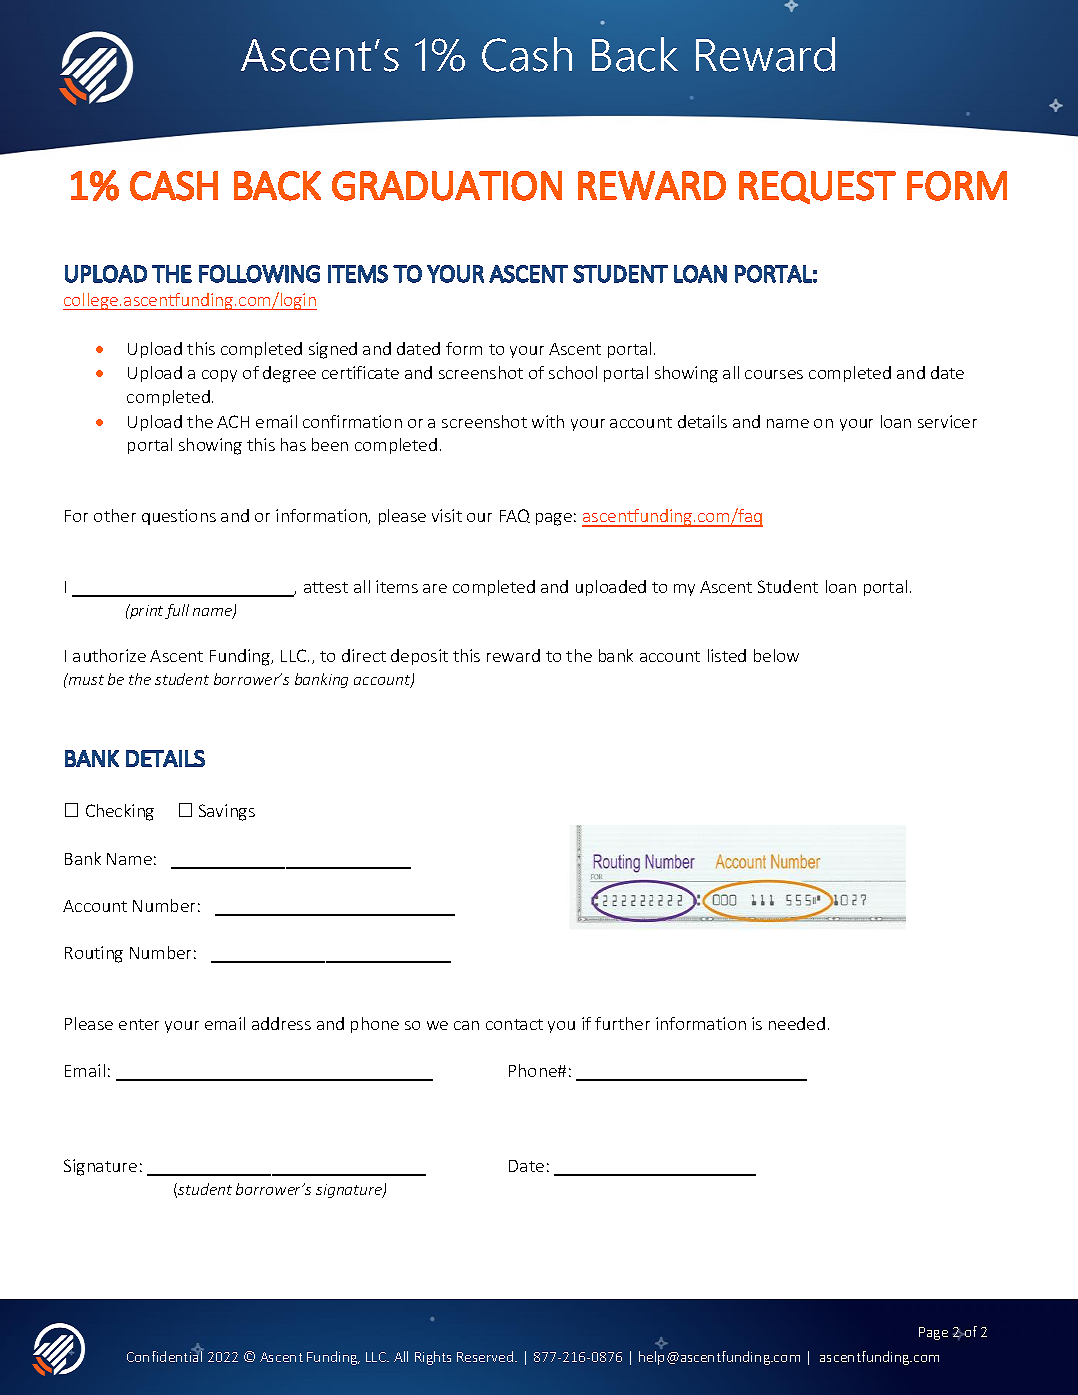 Image resolution: width=1078 pixels, height=1395 pixels. I want to click on Confidential, so click(165, 1355).
